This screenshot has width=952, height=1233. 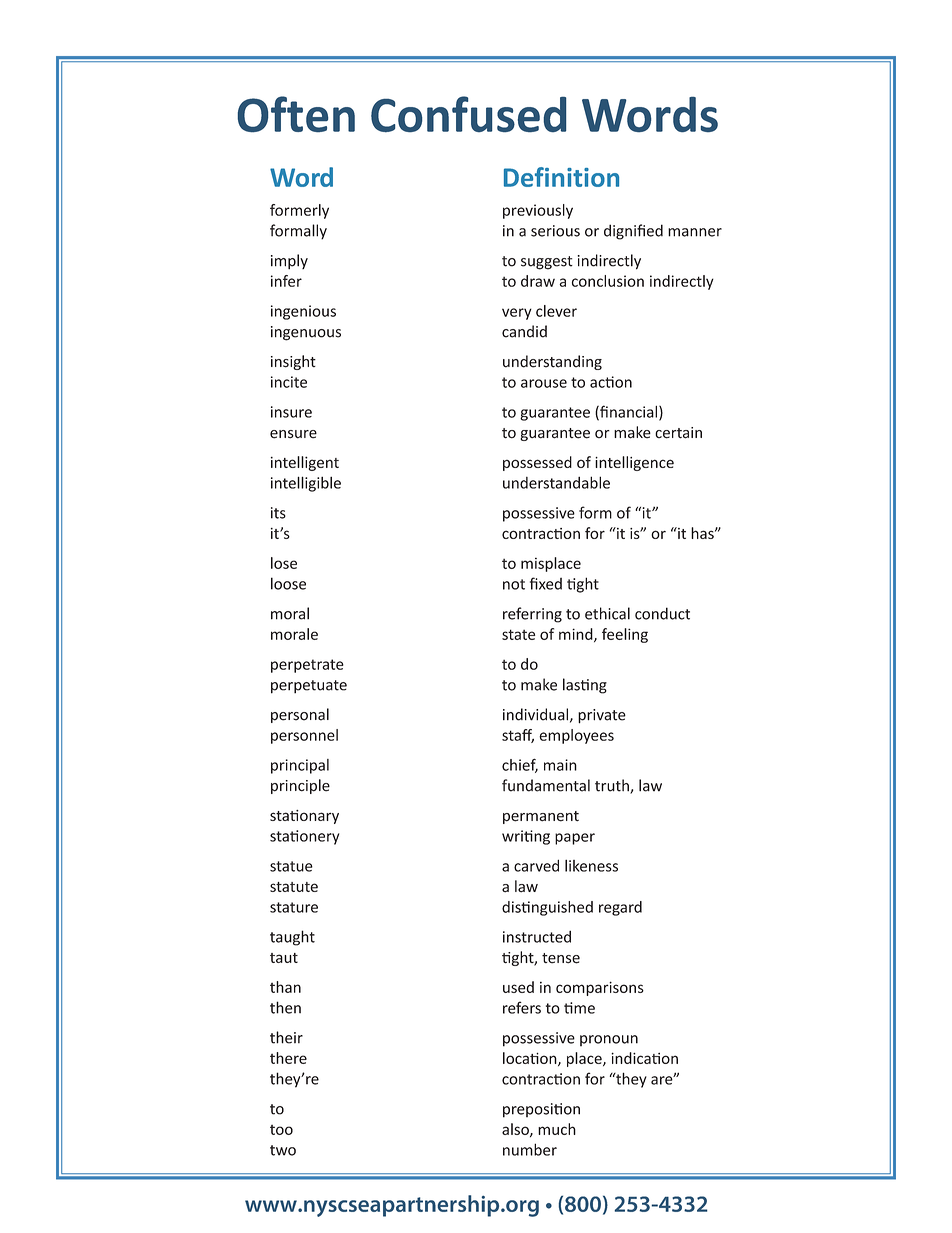 What do you see at coordinates (538, 211) in the screenshot?
I see `previously` at bounding box center [538, 211].
